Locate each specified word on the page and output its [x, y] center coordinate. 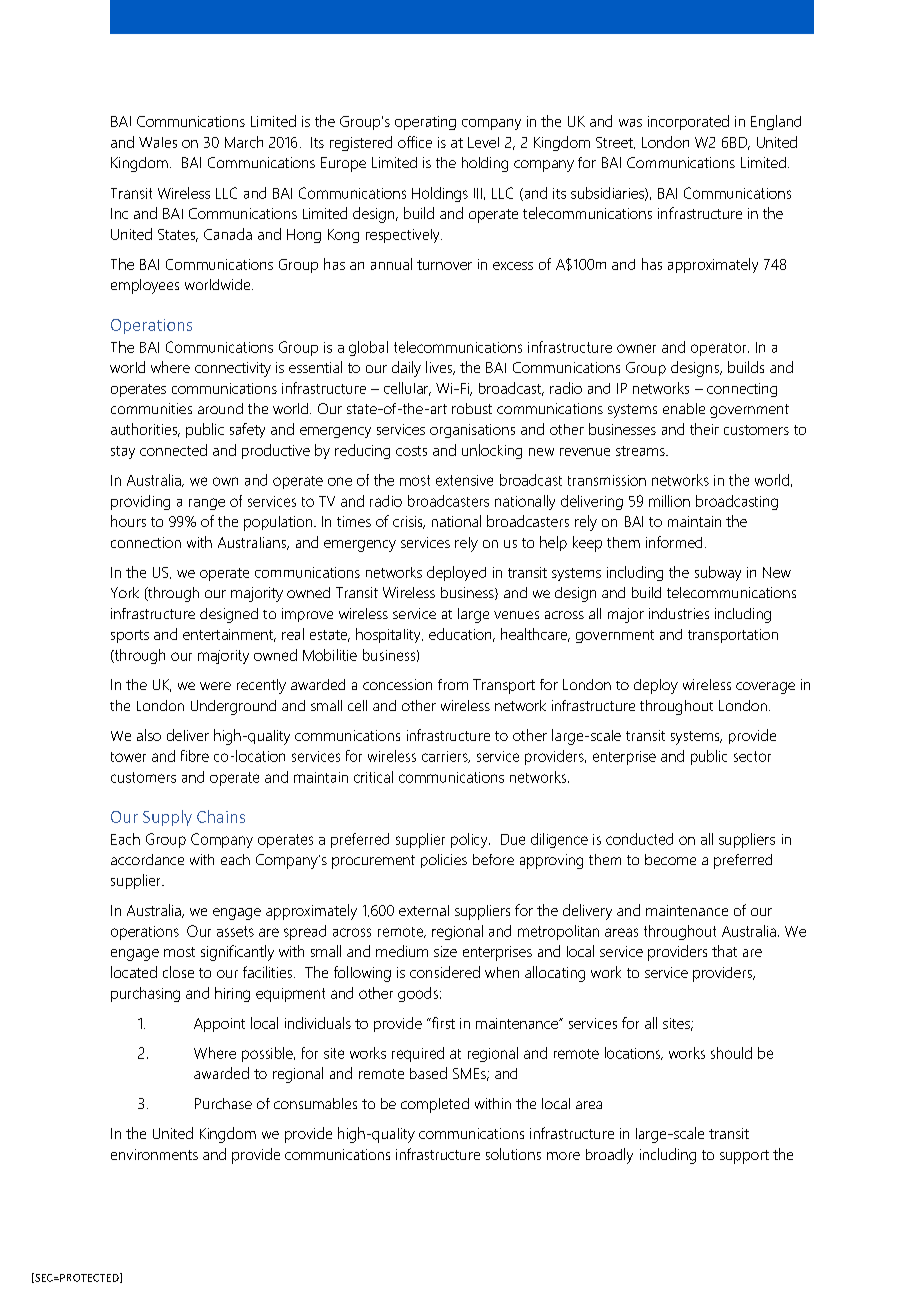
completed [435, 1105]
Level [483, 142]
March [244, 142]
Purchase [223, 1103]
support [744, 1157]
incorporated [688, 122]
